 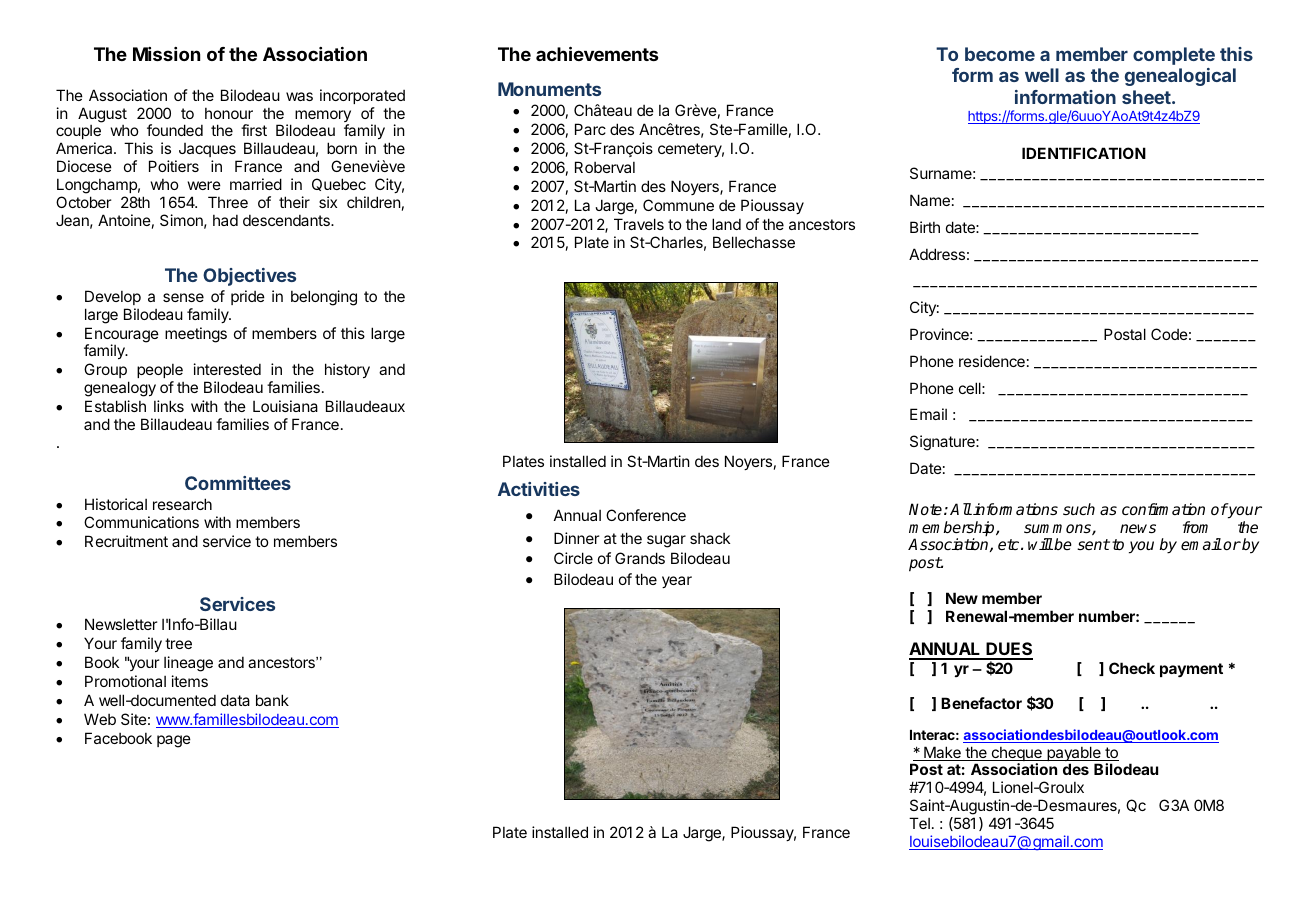 I want to click on achievements, so click(x=597, y=53).
